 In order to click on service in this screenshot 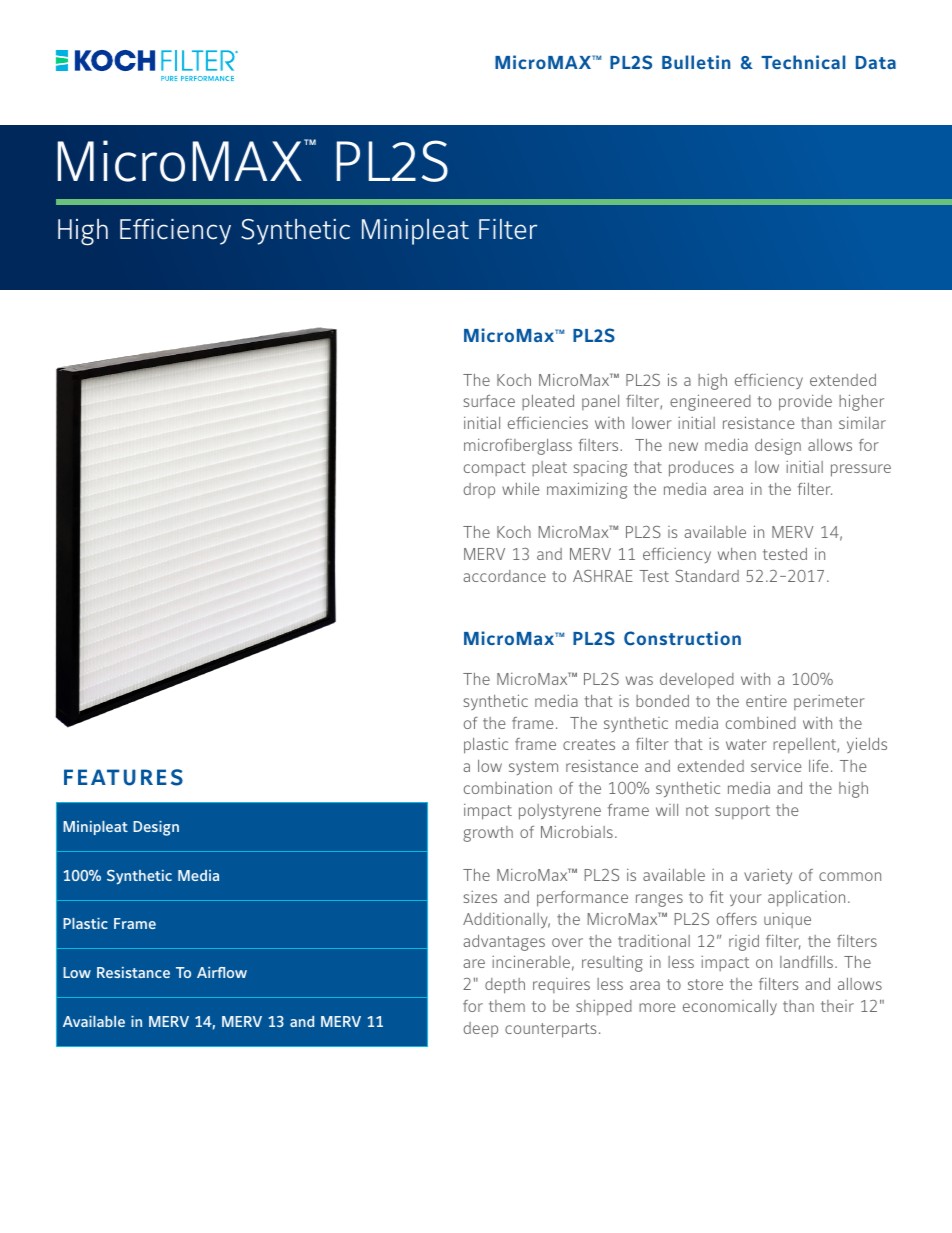, I will do `click(776, 766)`.
